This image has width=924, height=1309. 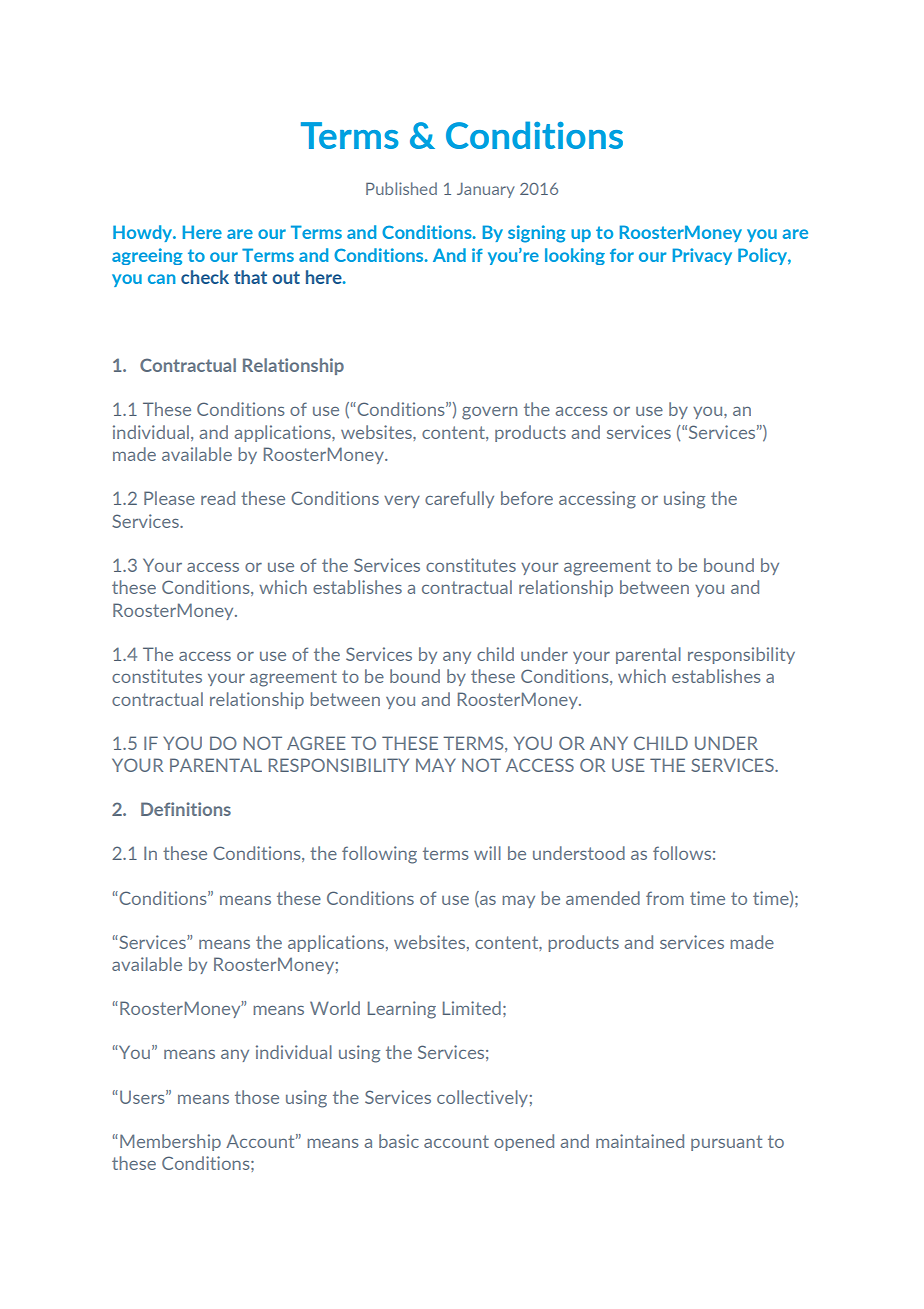 What do you see at coordinates (144, 233) in the image?
I see `Howdy` at bounding box center [144, 233].
